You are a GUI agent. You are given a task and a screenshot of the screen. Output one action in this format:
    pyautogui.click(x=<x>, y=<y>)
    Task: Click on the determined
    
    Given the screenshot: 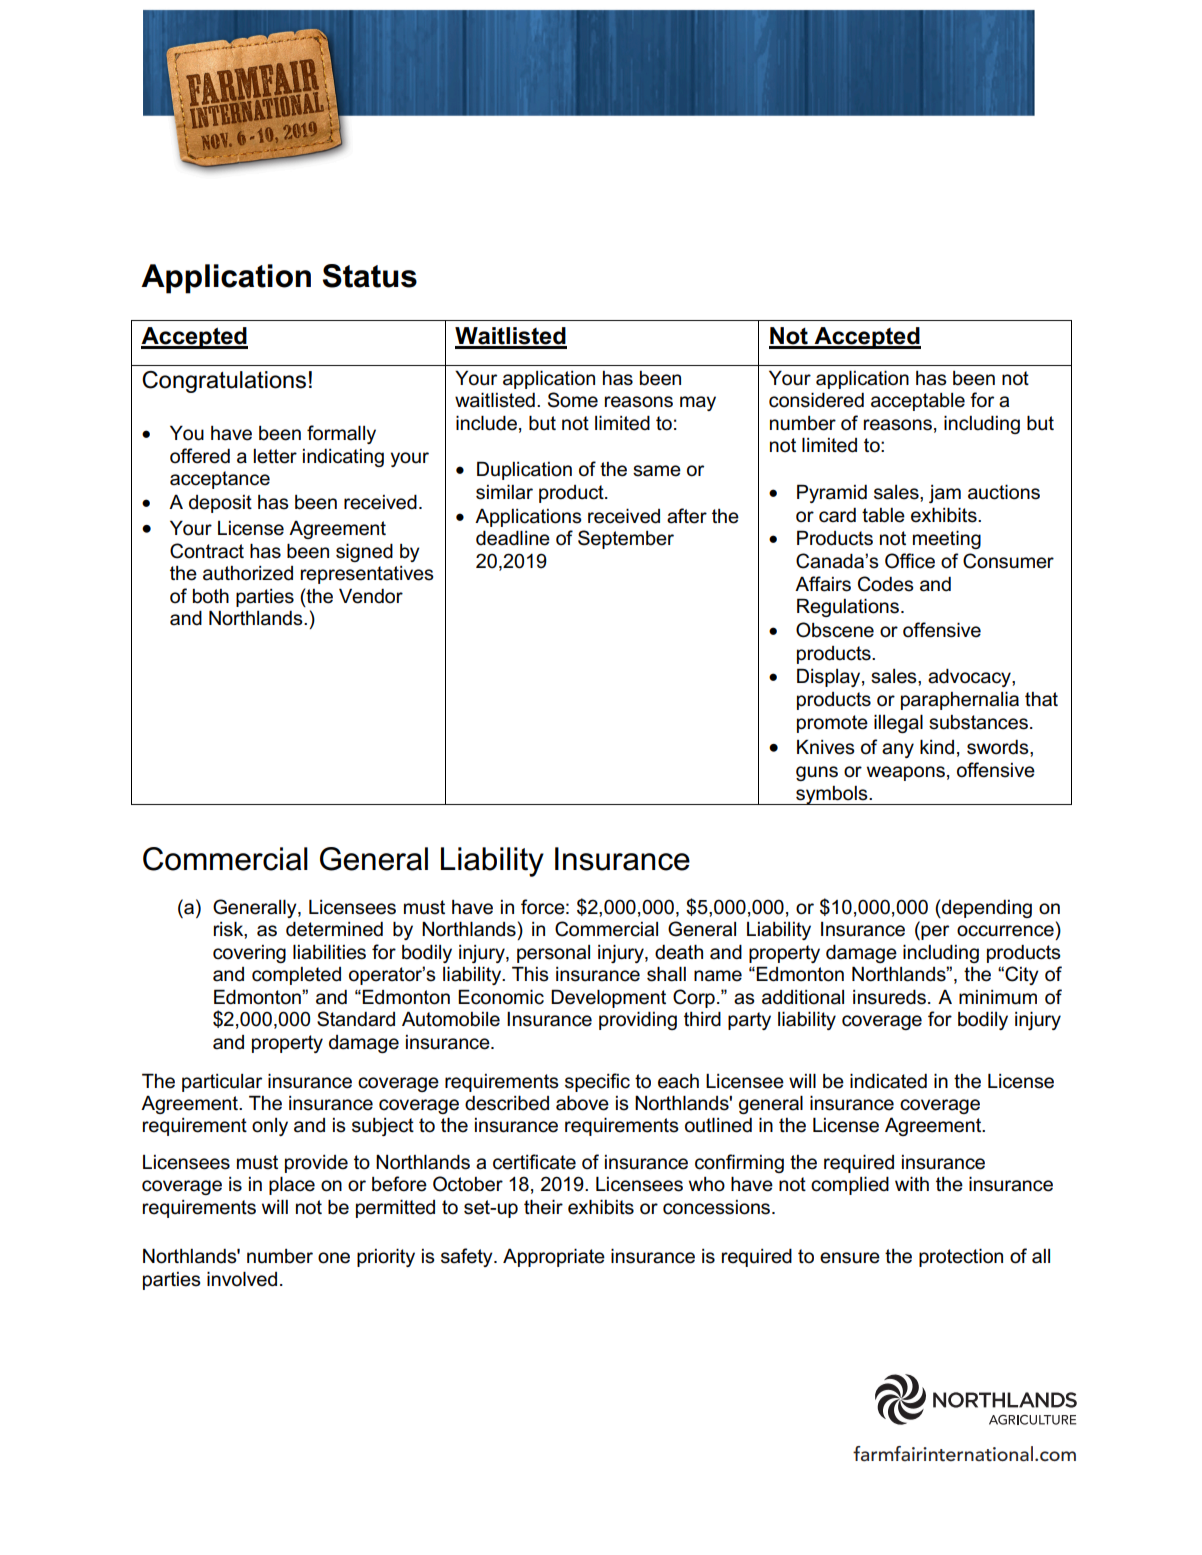 What is the action you would take?
    pyautogui.click(x=334, y=929)
